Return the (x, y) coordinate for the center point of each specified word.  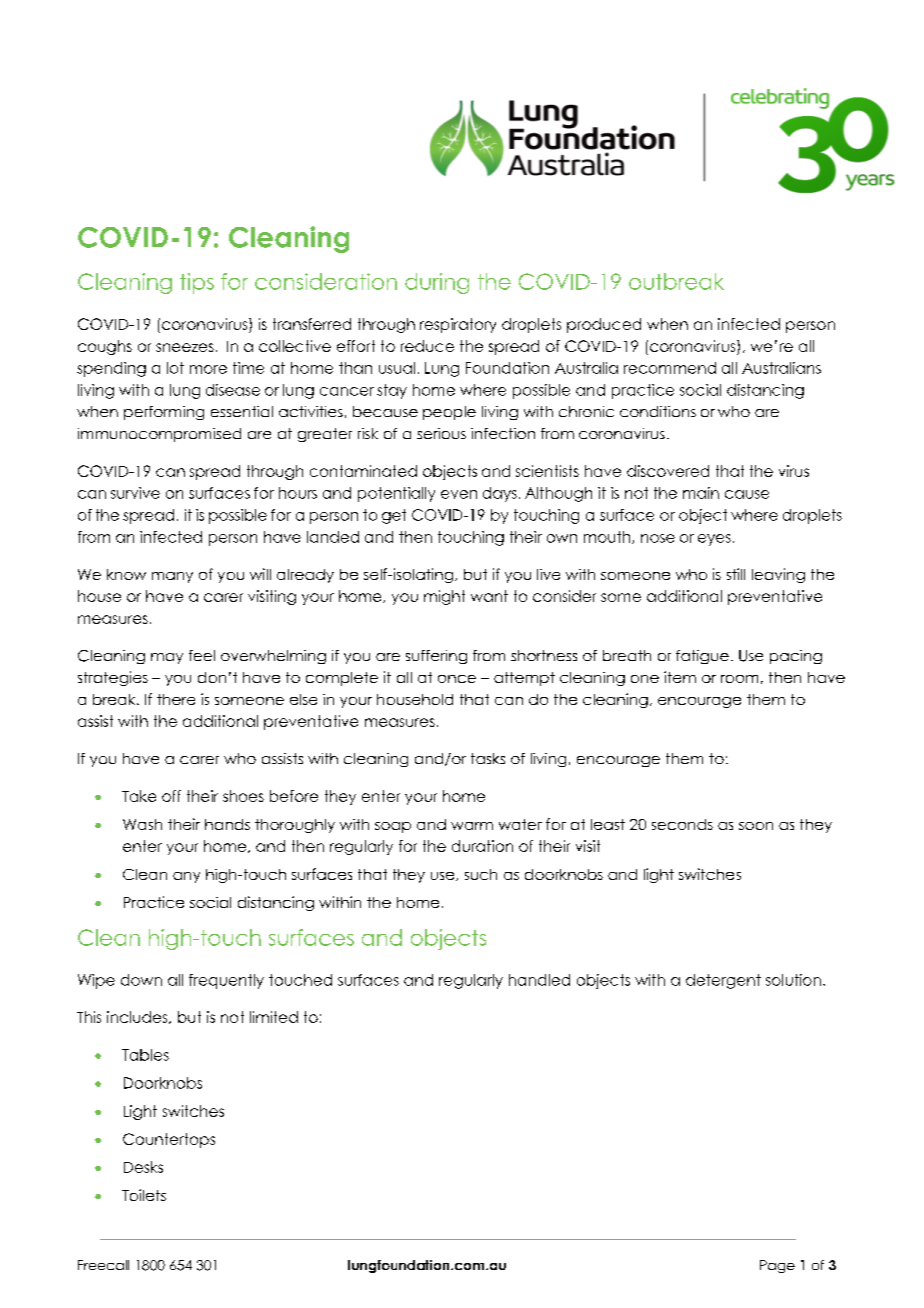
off (171, 796)
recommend (670, 368)
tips (197, 283)
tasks (488, 758)
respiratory (458, 325)
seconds (682, 824)
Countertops (169, 1140)
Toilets (144, 1195)
